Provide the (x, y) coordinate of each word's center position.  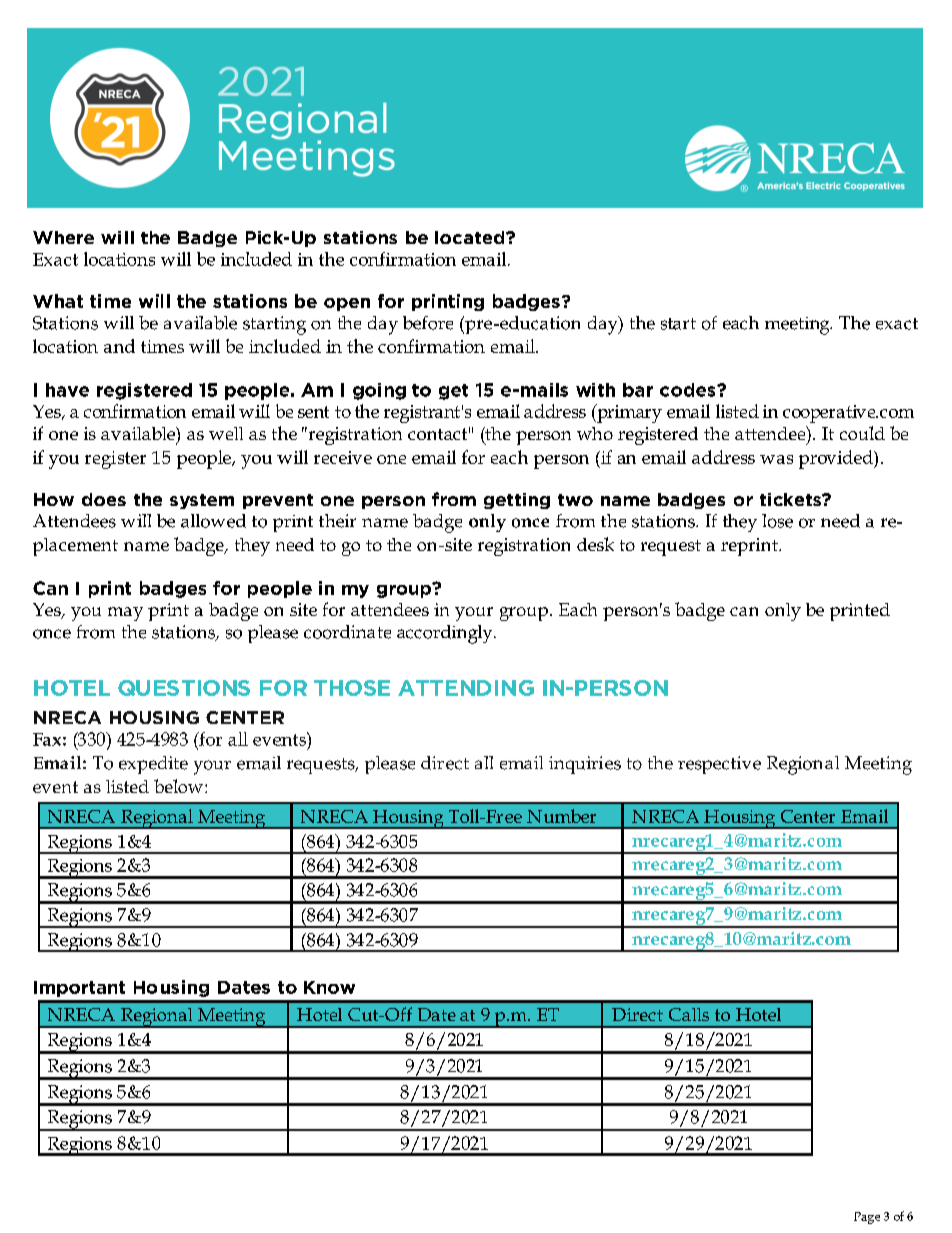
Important (79, 989)
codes (689, 390)
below (178, 786)
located (471, 237)
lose (777, 521)
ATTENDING (466, 688)
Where (63, 237)
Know (329, 987)
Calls (689, 1014)
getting (517, 501)
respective (719, 765)
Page (867, 1218)
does (104, 499)
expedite (153, 765)
